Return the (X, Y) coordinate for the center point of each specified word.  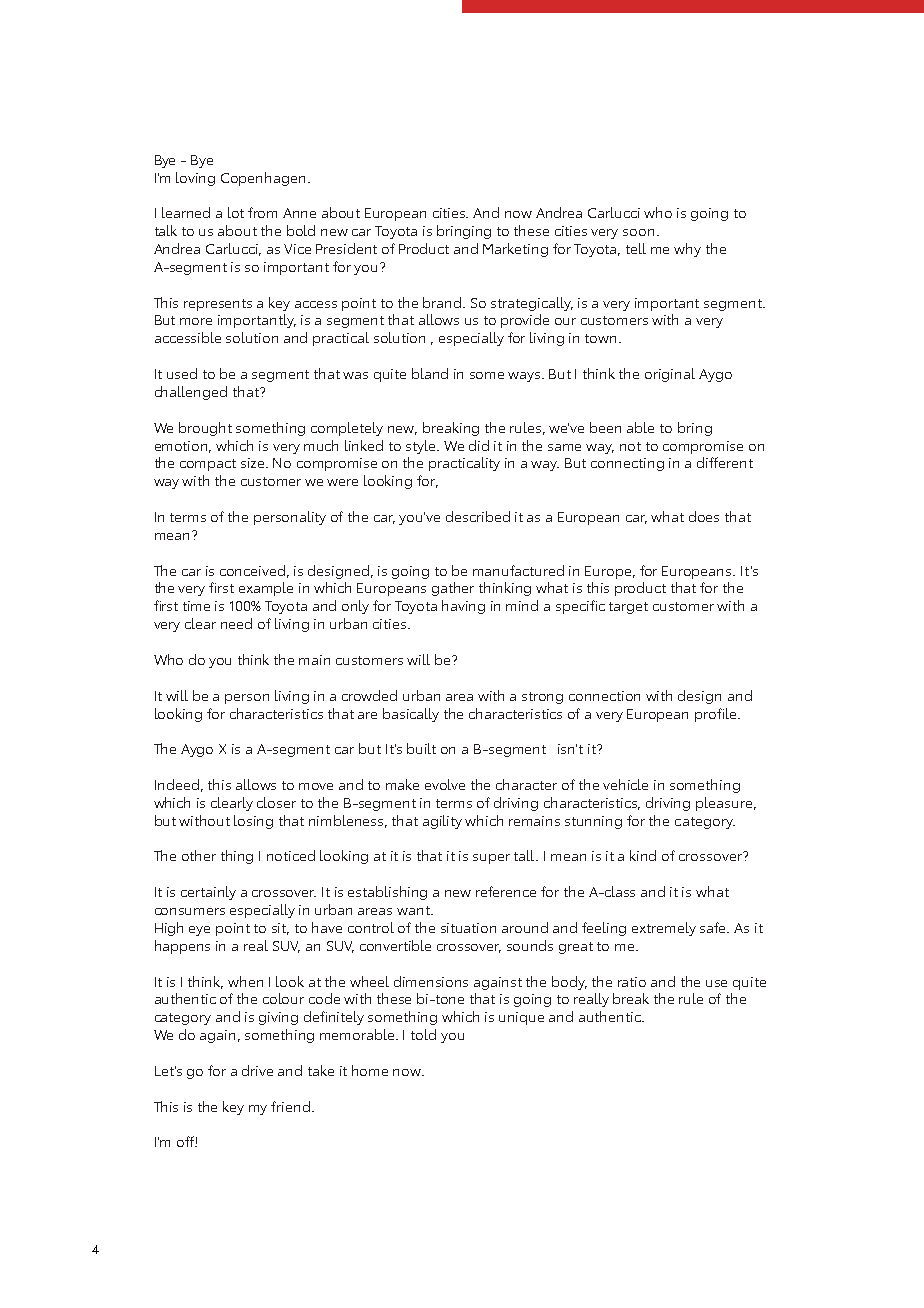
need (236, 623)
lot (236, 212)
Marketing (515, 250)
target (628, 608)
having (463, 607)
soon (638, 232)
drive (257, 1070)
